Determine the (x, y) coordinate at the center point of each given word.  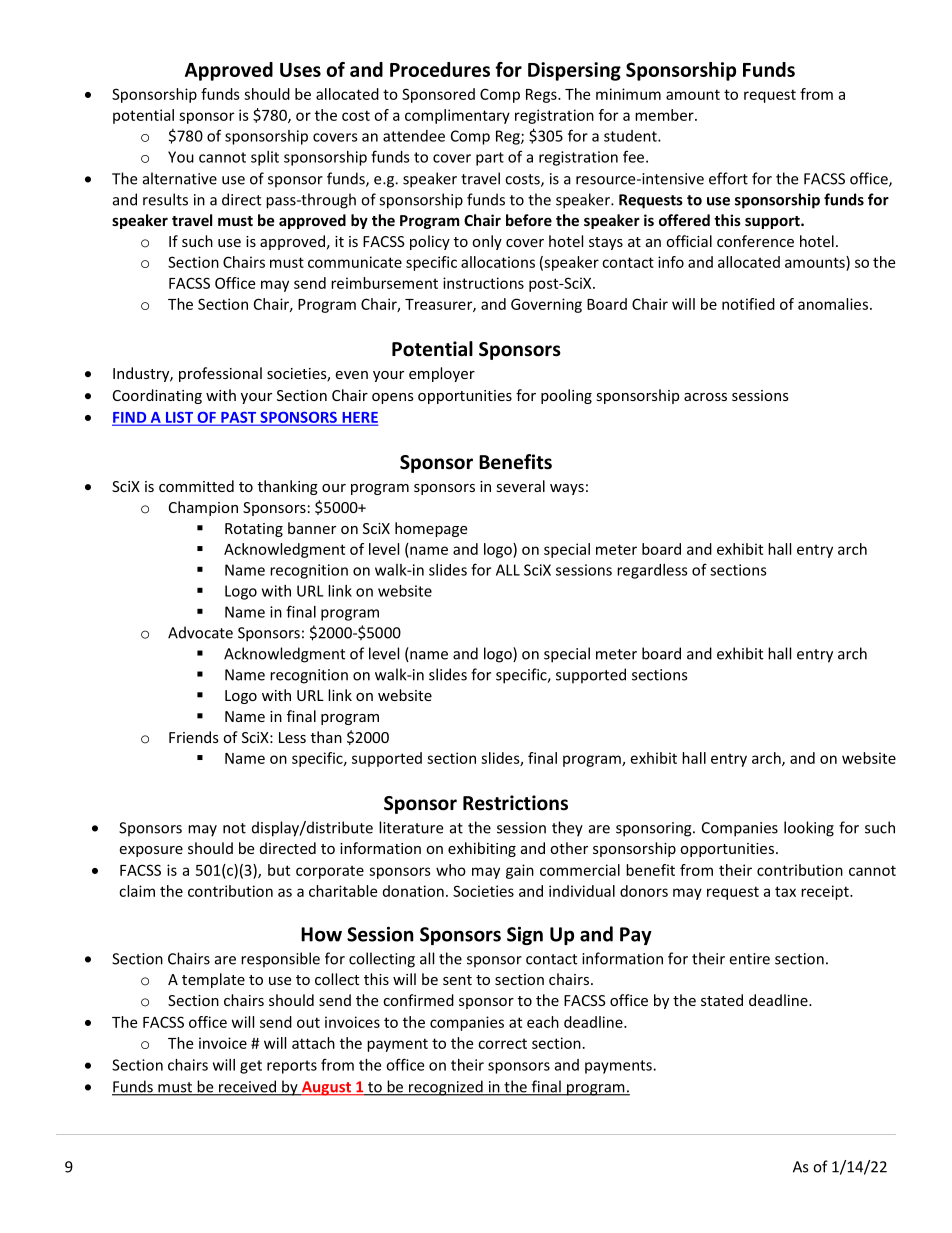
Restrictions (515, 803)
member (665, 115)
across (705, 397)
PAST (239, 418)
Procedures (440, 69)
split (265, 158)
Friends (194, 737)
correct (502, 1044)
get (251, 1067)
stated (722, 1000)
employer (442, 374)
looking (809, 829)
